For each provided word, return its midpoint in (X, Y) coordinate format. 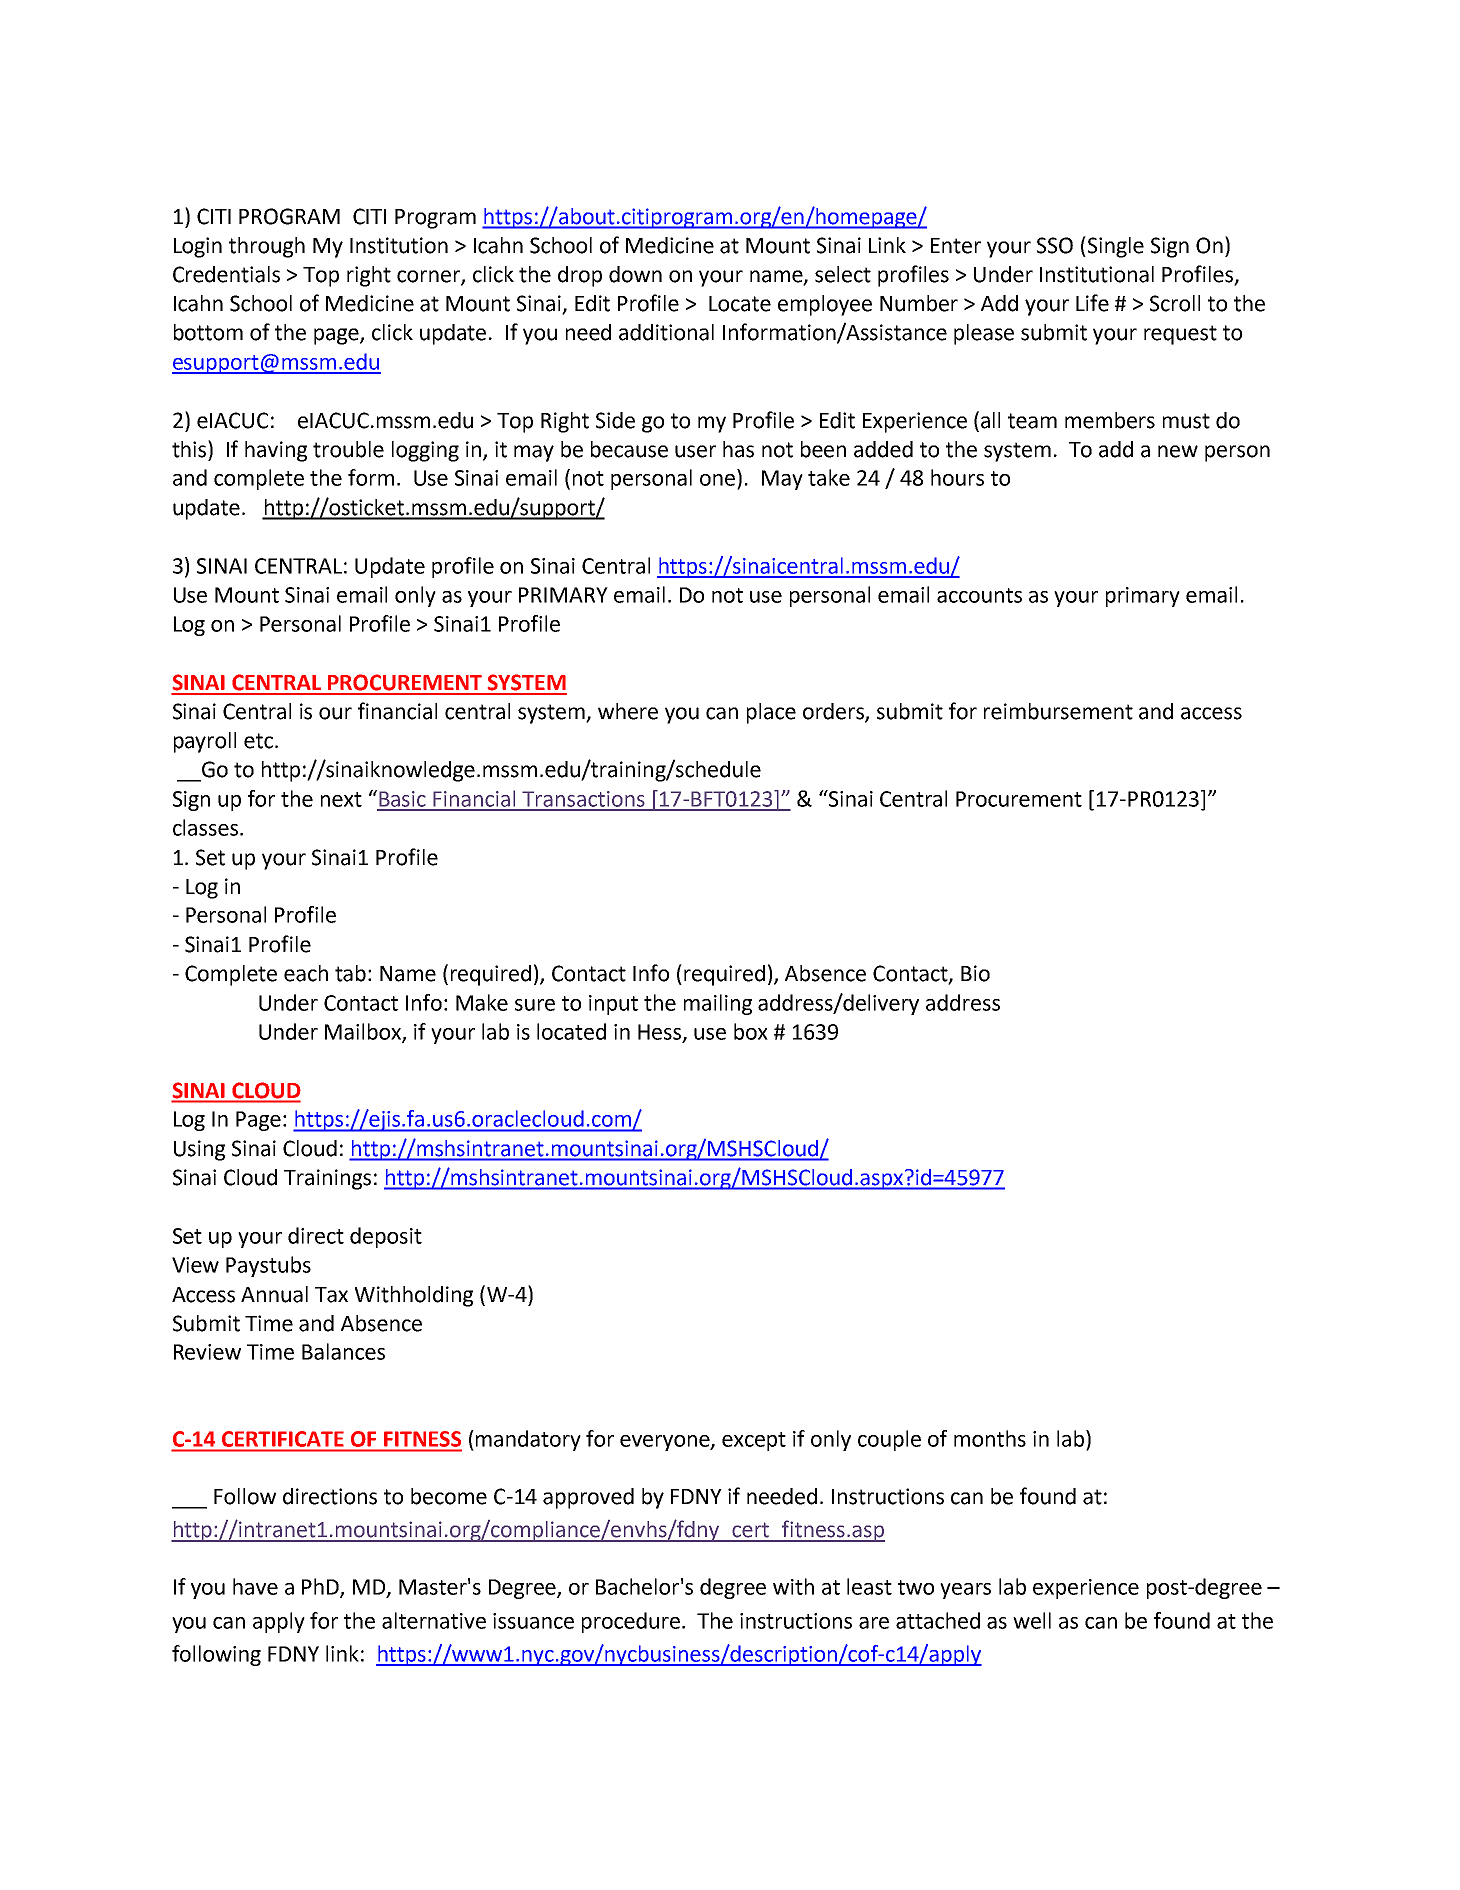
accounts (979, 595)
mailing (718, 1004)
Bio (975, 973)
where (628, 711)
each (306, 973)
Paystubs (268, 1266)
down (635, 274)
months (990, 1438)
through (267, 247)
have (255, 1586)
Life (1092, 303)
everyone (666, 1443)
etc (260, 741)
